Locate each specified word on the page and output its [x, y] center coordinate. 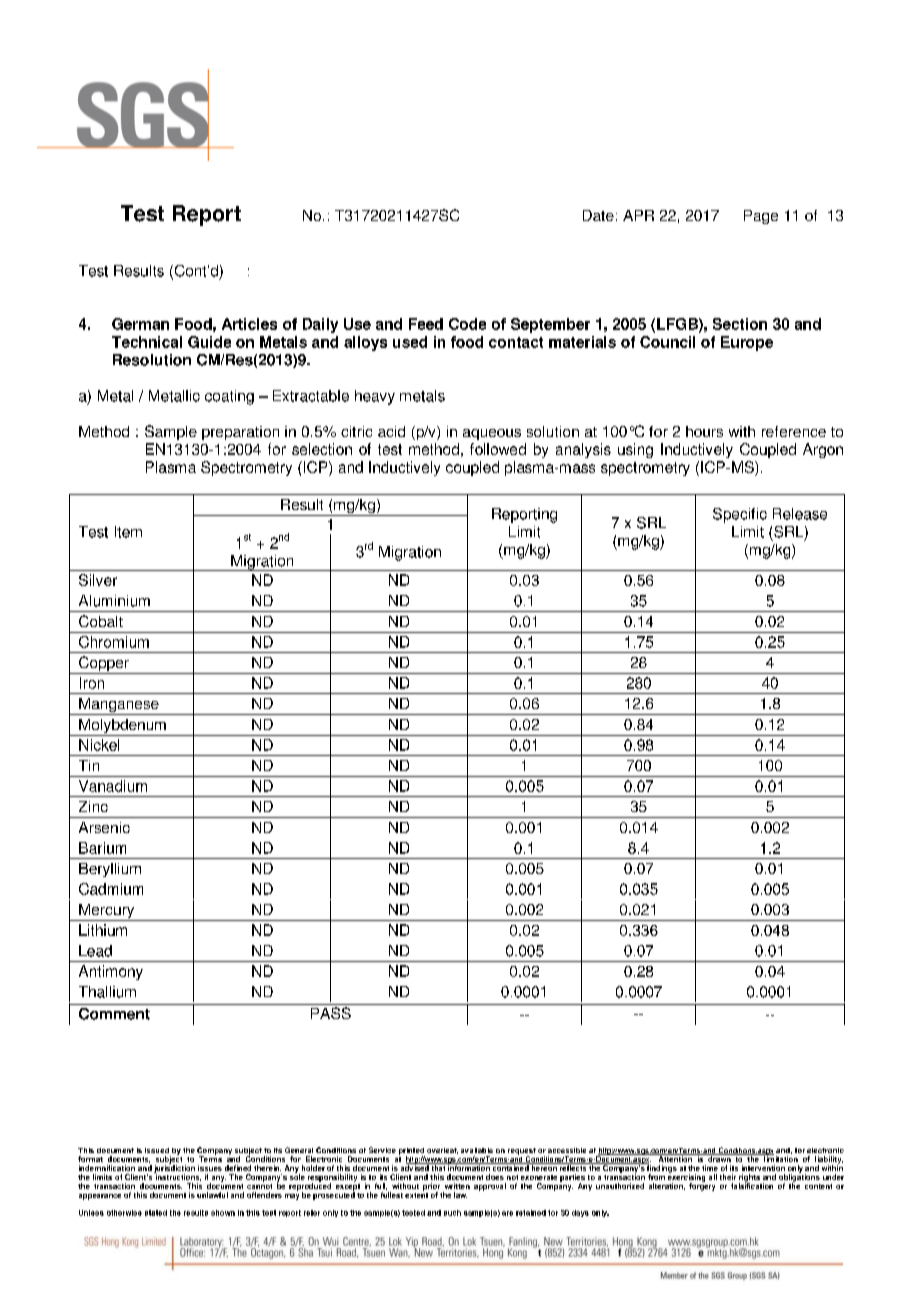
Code [467, 324]
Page [761, 217]
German [140, 324]
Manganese [119, 706]
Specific [740, 515]
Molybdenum [122, 727]
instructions [177, 1176]
